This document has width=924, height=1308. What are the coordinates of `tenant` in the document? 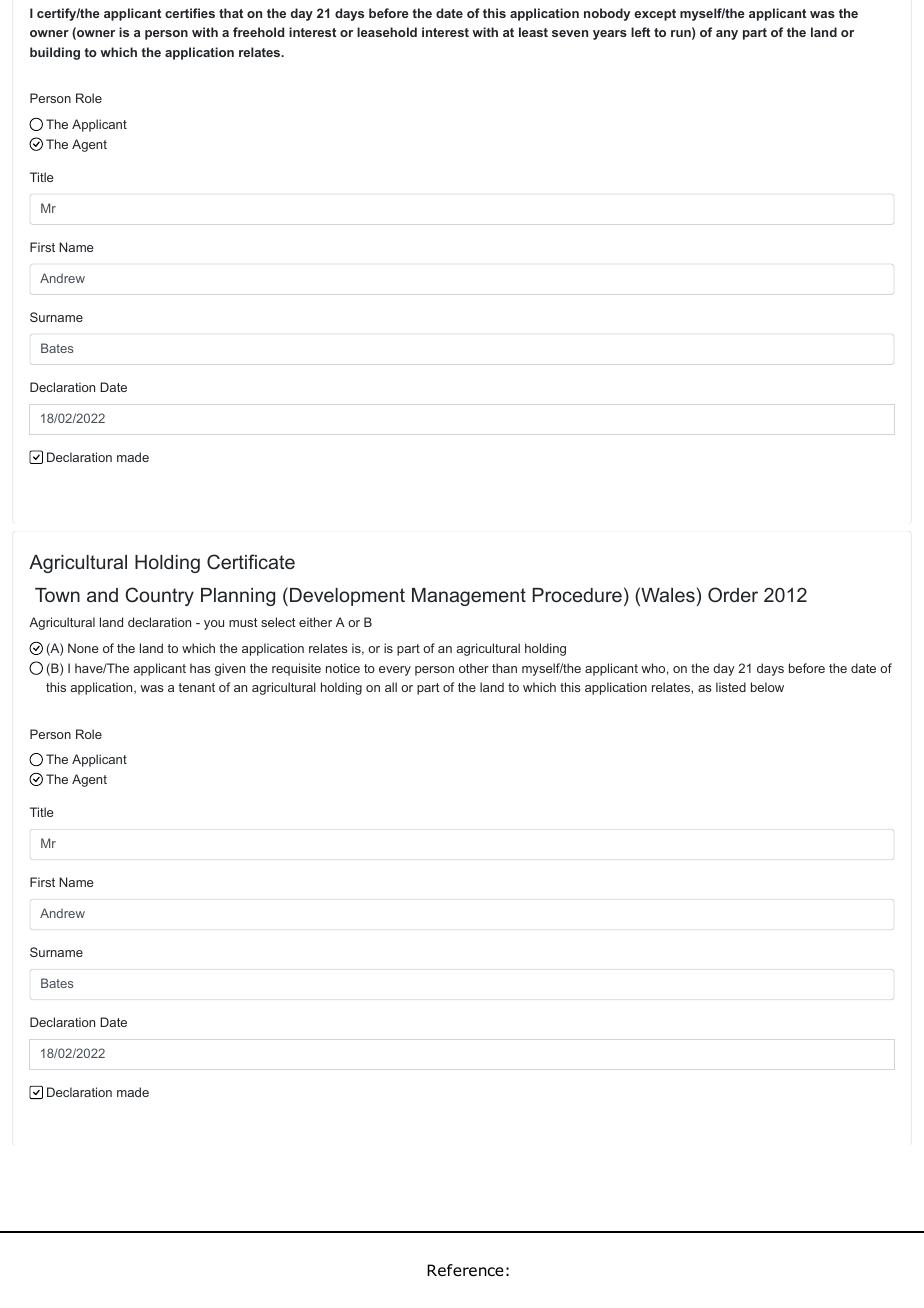 It's located at (197, 687).
